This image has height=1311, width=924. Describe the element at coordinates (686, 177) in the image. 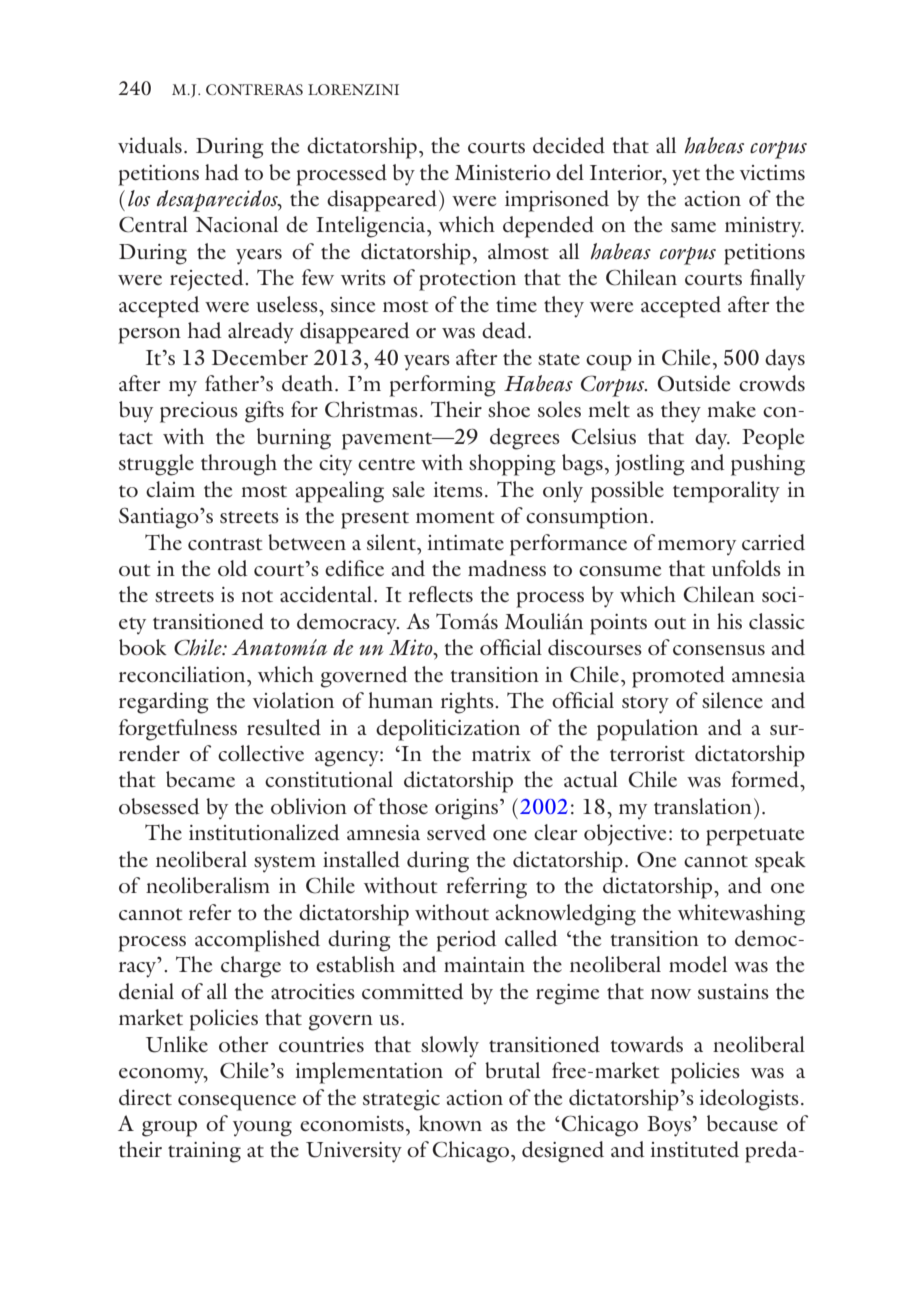

I see `yet` at that location.
